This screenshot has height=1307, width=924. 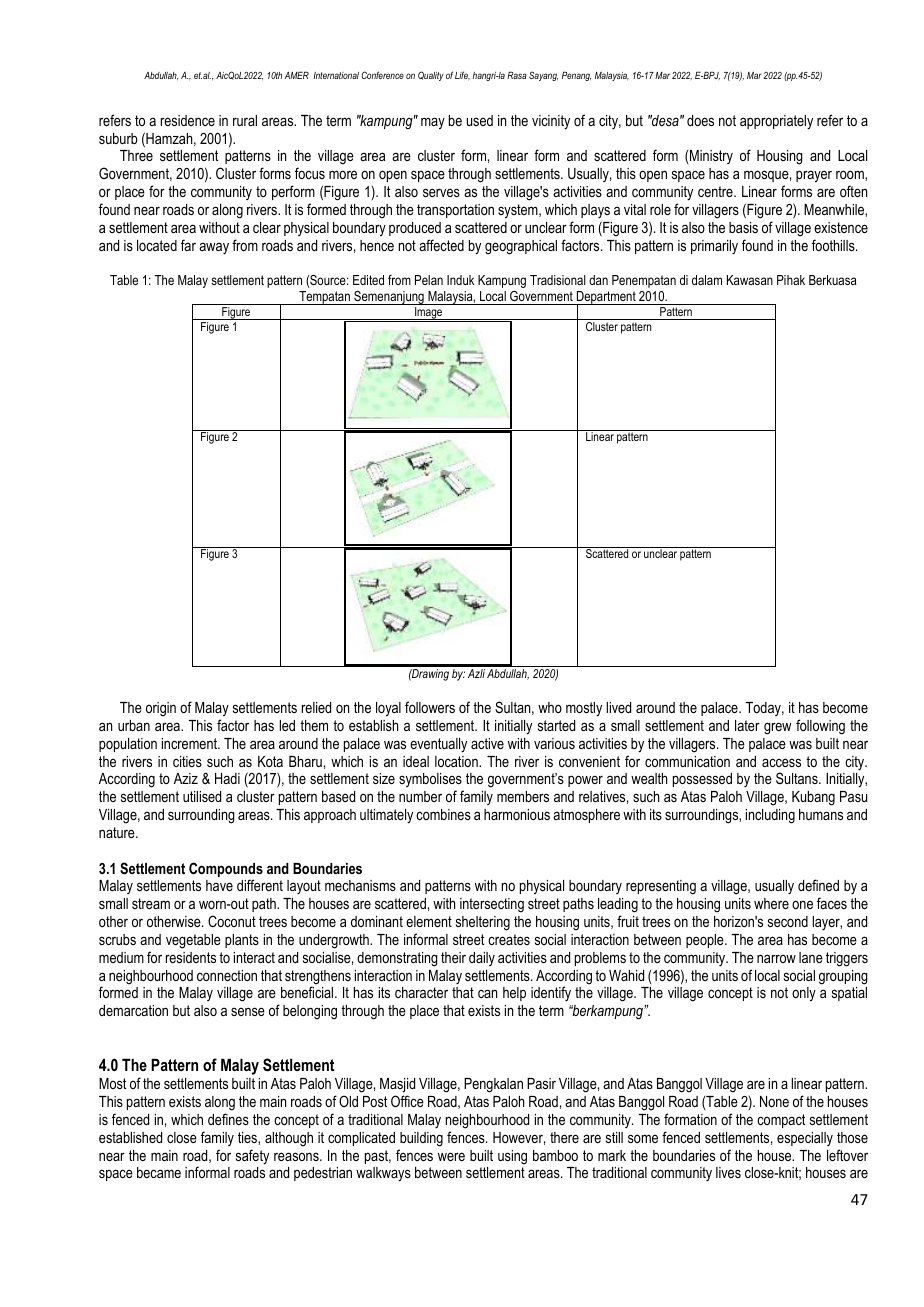 I want to click on used, so click(x=480, y=120).
